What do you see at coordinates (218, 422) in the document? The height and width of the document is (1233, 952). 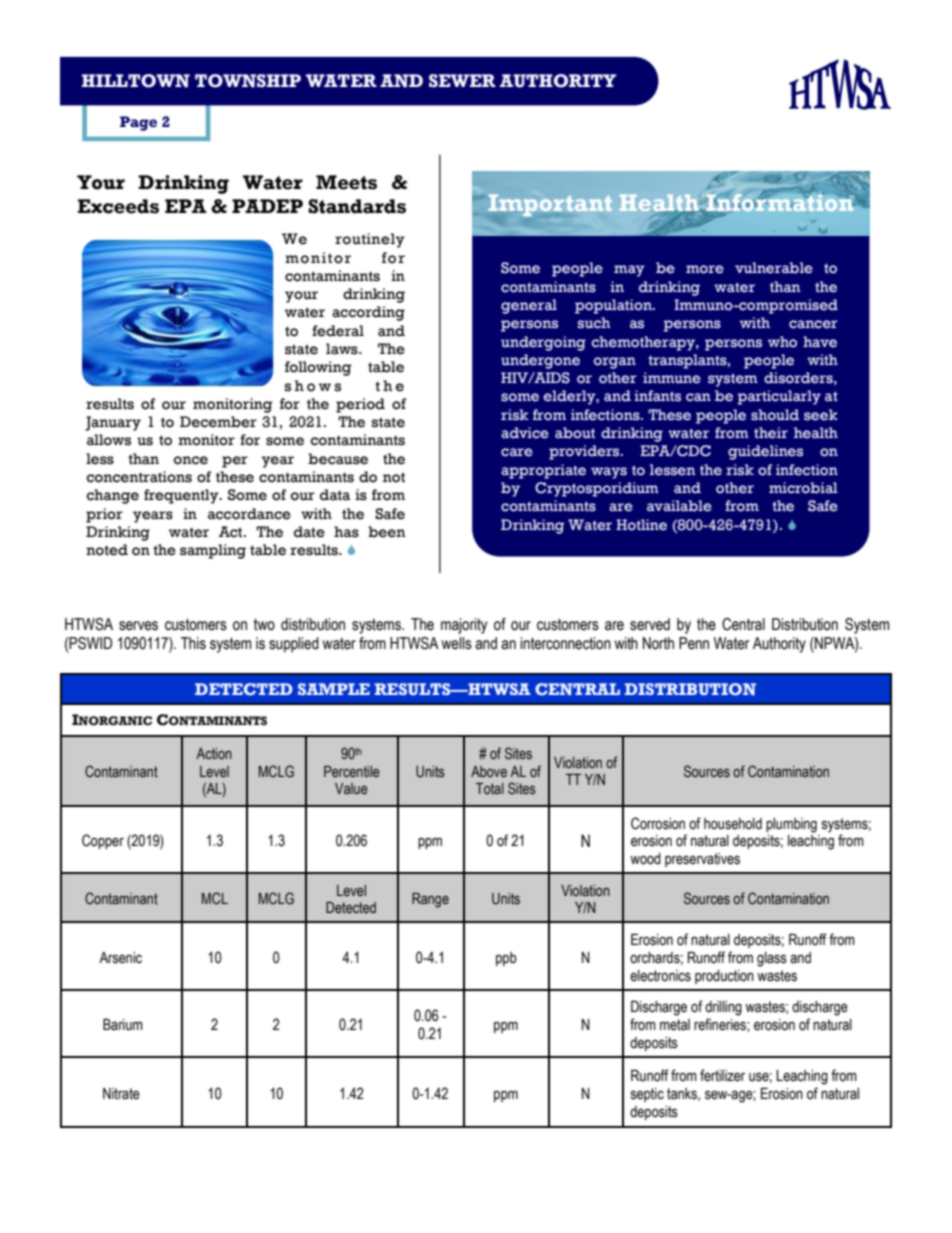 I see `December` at bounding box center [218, 422].
